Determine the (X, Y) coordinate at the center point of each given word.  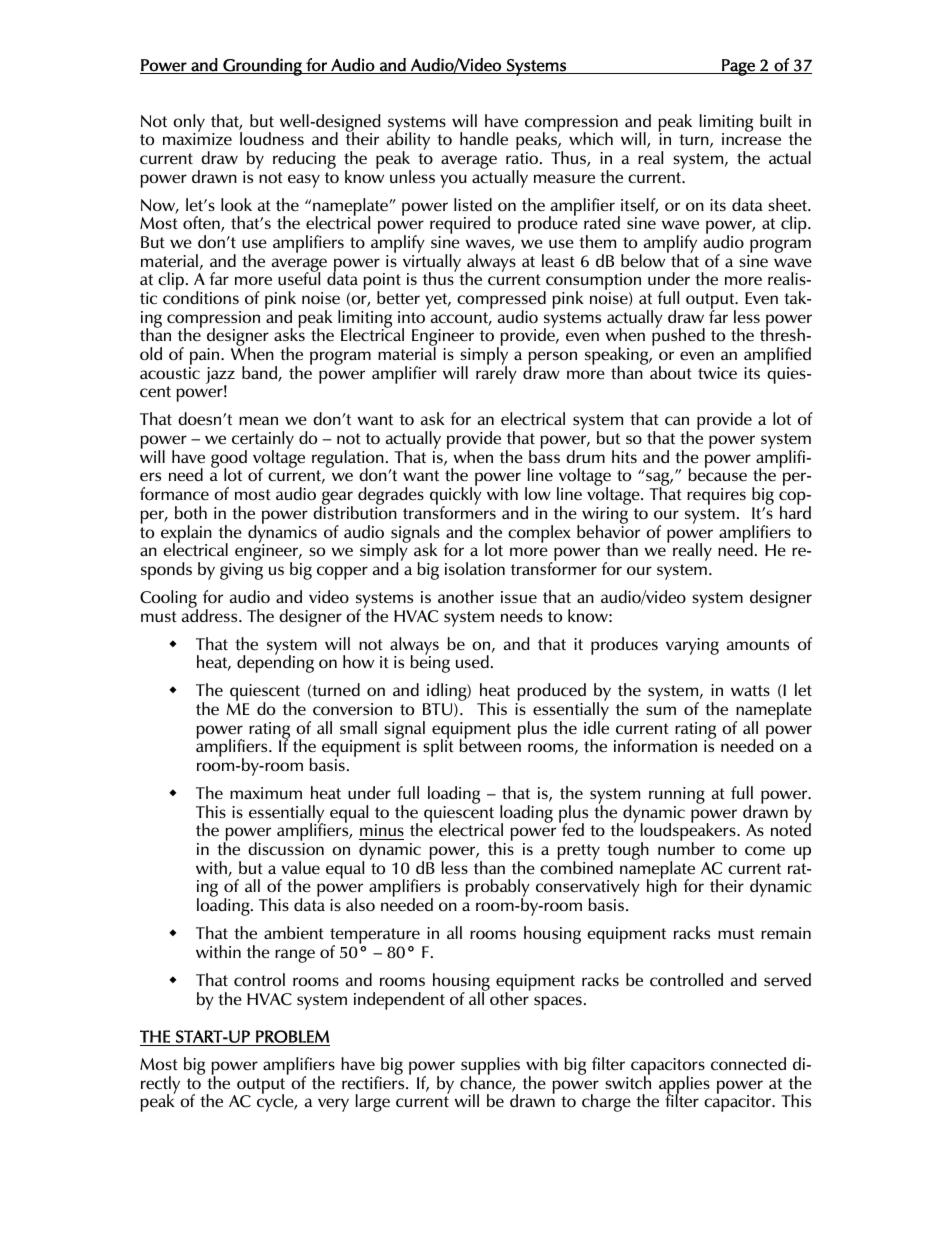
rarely (496, 374)
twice (717, 373)
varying (692, 646)
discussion (286, 847)
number (686, 847)
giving (241, 571)
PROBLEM (292, 1036)
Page (738, 67)
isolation (475, 568)
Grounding (262, 67)
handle (484, 139)
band (260, 374)
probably (497, 889)
